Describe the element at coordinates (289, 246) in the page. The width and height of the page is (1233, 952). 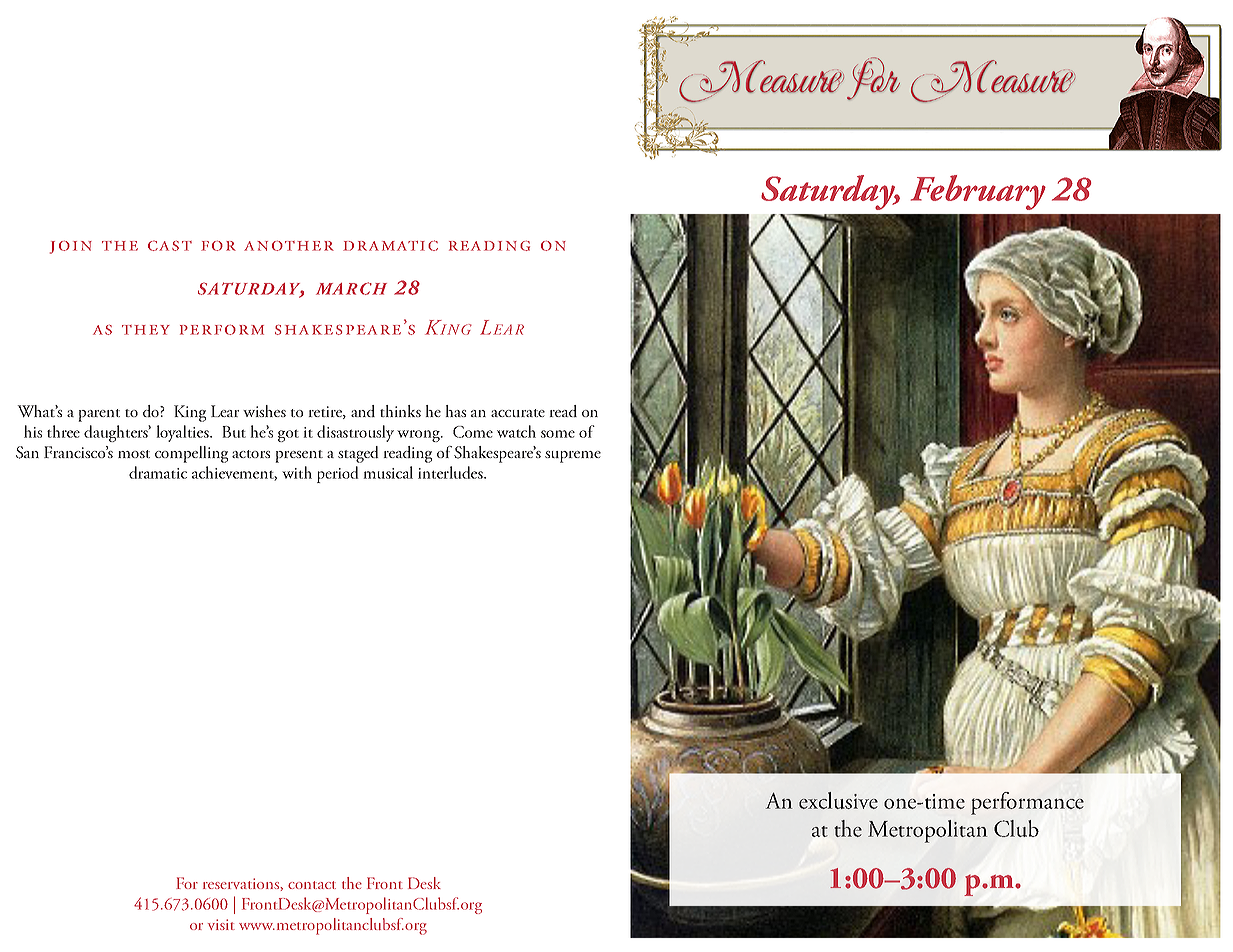
I see `another` at that location.
